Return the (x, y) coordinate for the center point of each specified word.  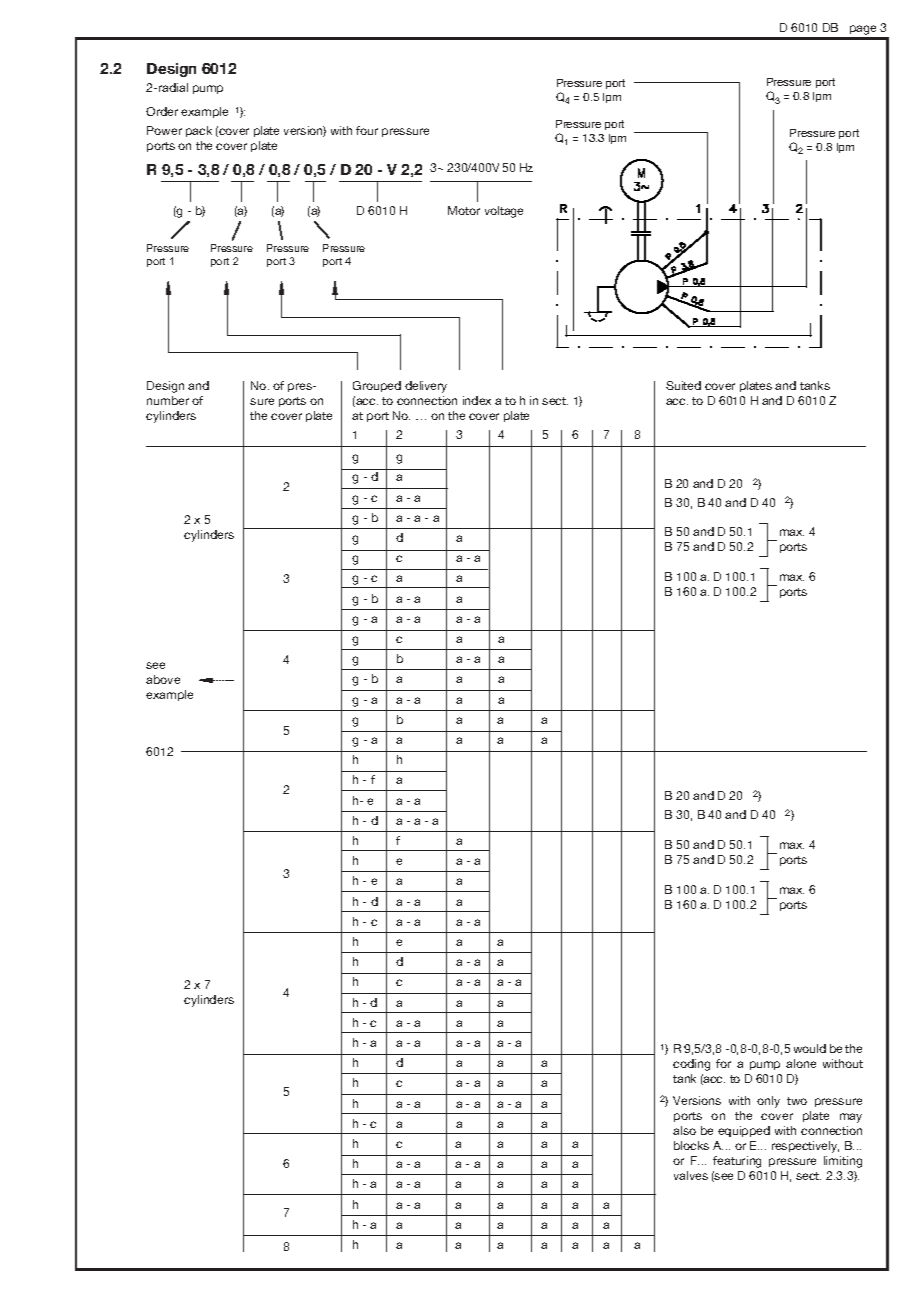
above (163, 679)
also (684, 1130)
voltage (504, 212)
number (168, 400)
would (810, 1048)
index (477, 400)
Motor (464, 210)
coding (691, 1065)
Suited (683, 385)
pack (199, 131)
